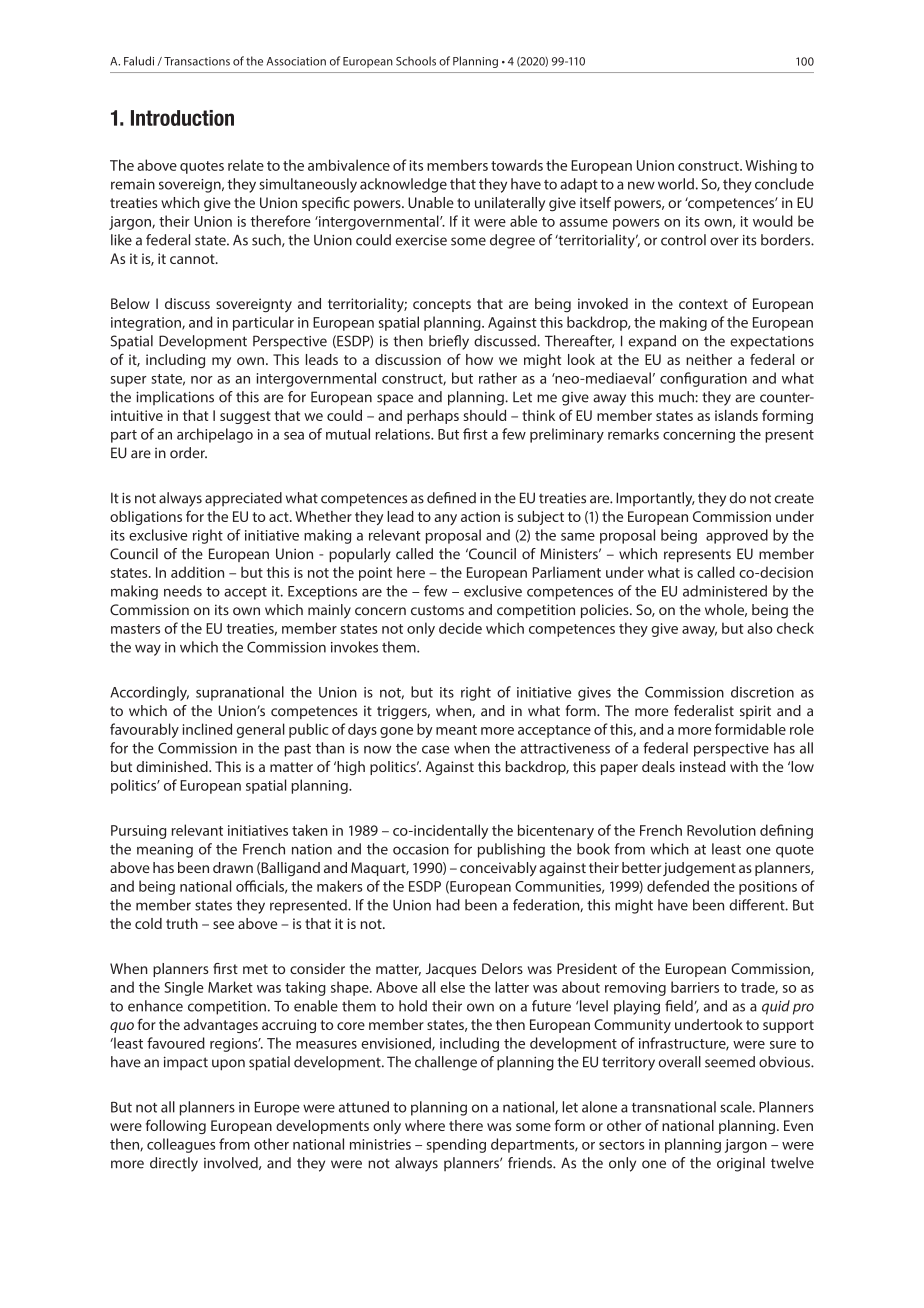  I want to click on Wishing, so click(771, 166).
